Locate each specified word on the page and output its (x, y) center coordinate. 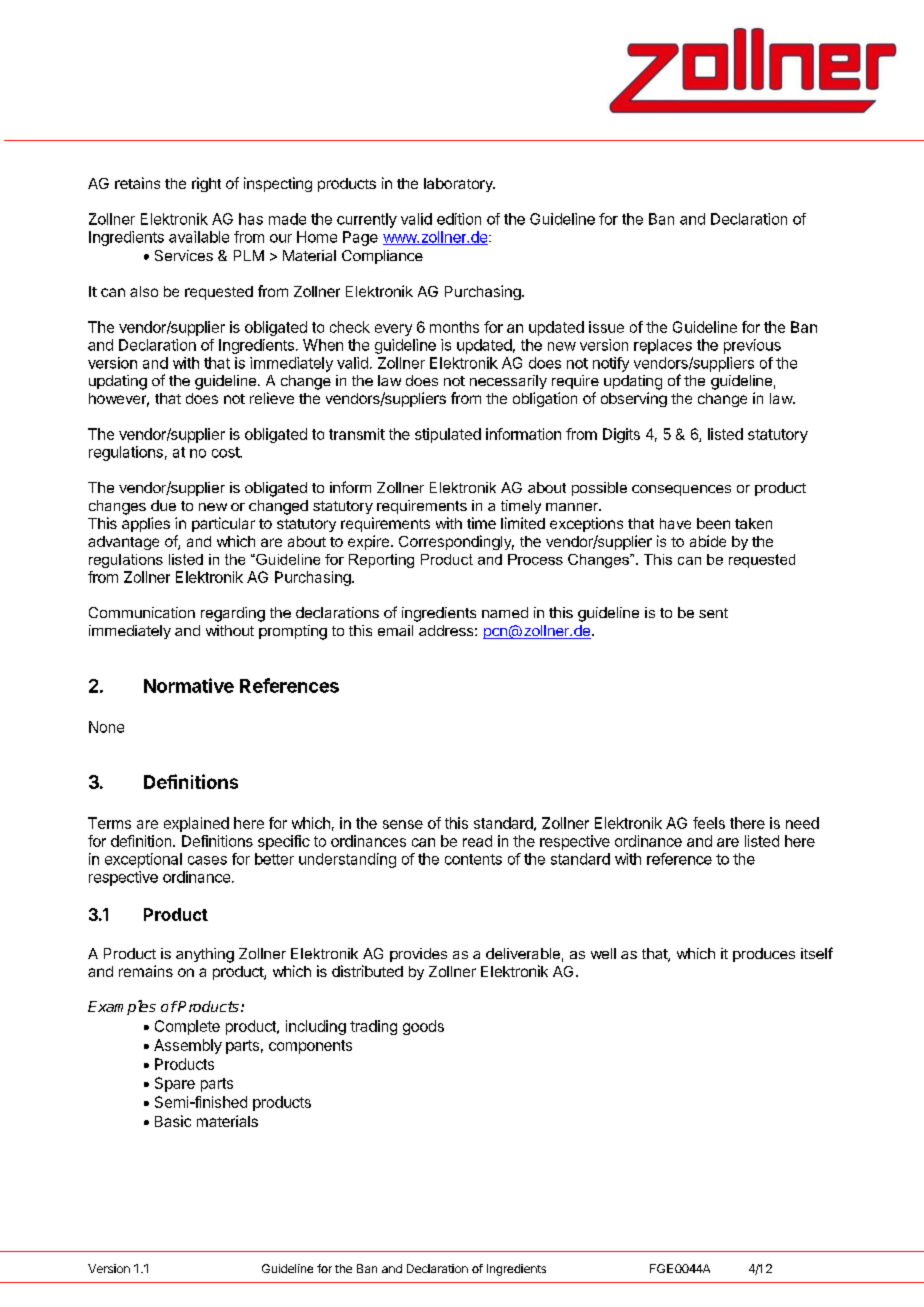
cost (226, 452)
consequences (681, 490)
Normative (189, 685)
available (199, 237)
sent (713, 613)
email (395, 630)
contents (473, 859)
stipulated (448, 435)
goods (423, 1027)
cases (207, 860)
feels (709, 823)
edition (459, 219)
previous (752, 346)
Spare (175, 1084)
